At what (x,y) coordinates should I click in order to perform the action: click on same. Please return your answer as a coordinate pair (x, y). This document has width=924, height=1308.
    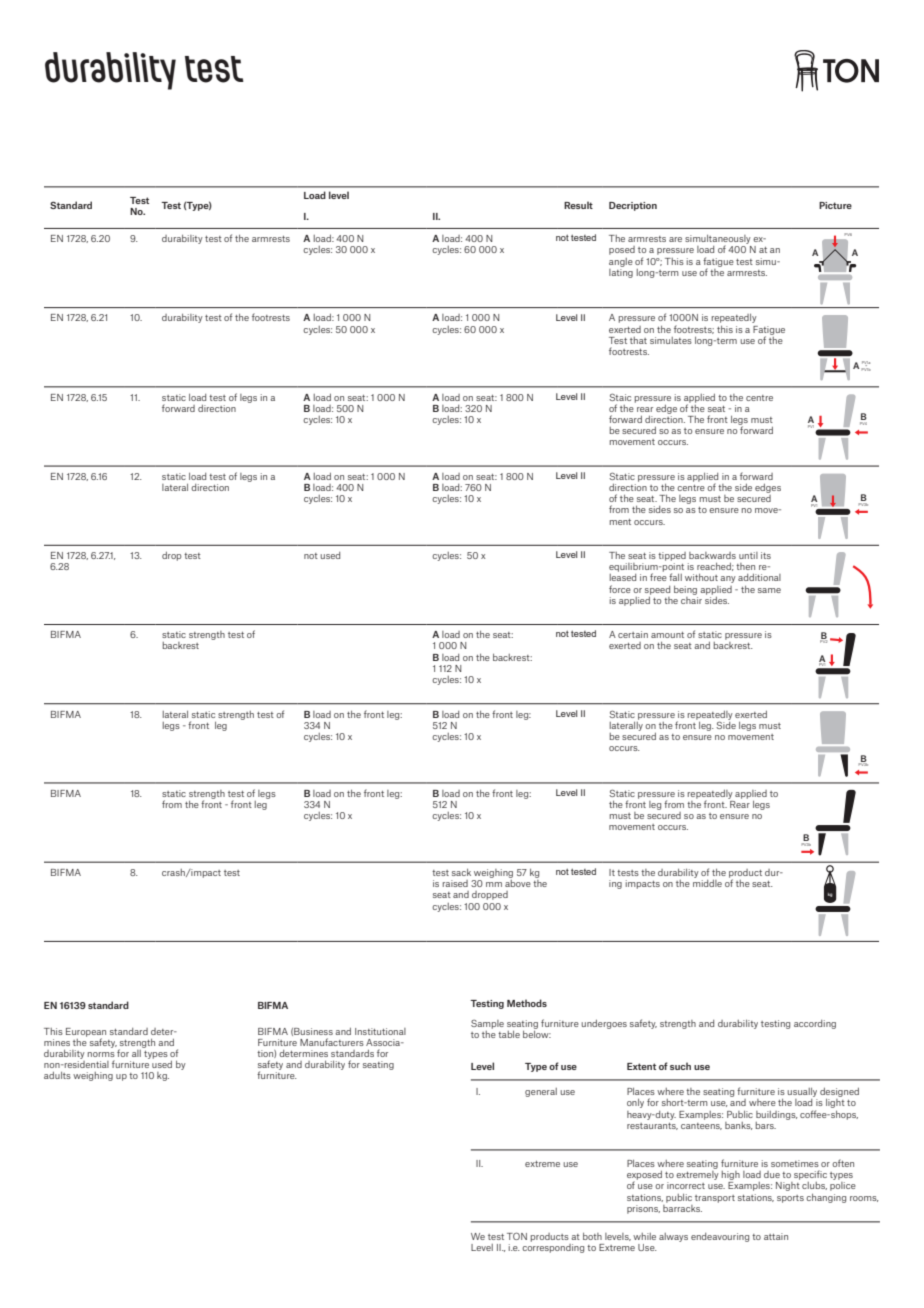
    Looking at the image, I should click on (769, 590).
